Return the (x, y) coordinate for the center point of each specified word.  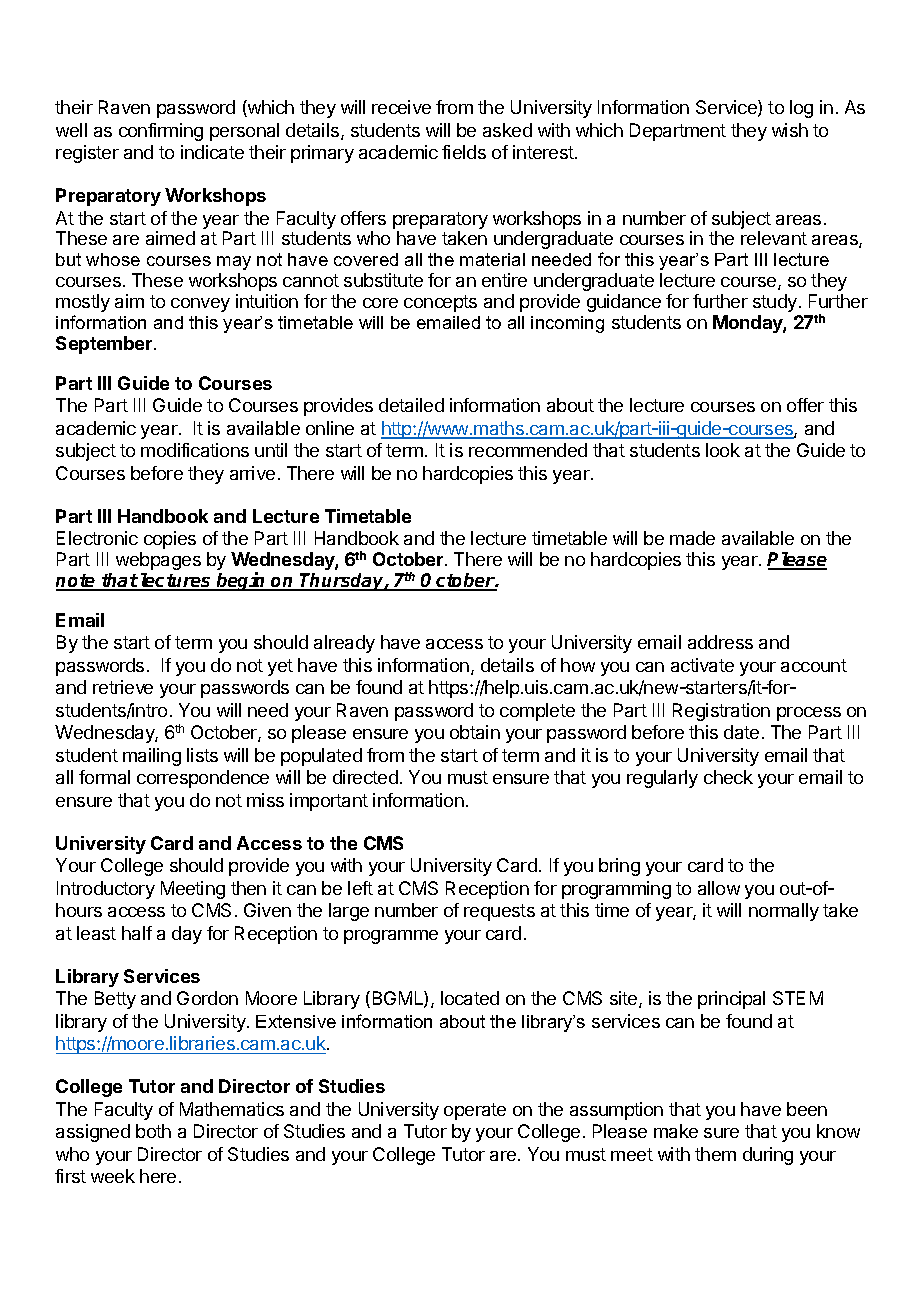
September (105, 345)
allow (719, 888)
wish (790, 130)
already (344, 644)
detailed (411, 405)
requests (499, 912)
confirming (161, 132)
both (153, 1131)
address (720, 642)
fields (464, 152)
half (137, 933)
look (723, 450)
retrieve (123, 687)
